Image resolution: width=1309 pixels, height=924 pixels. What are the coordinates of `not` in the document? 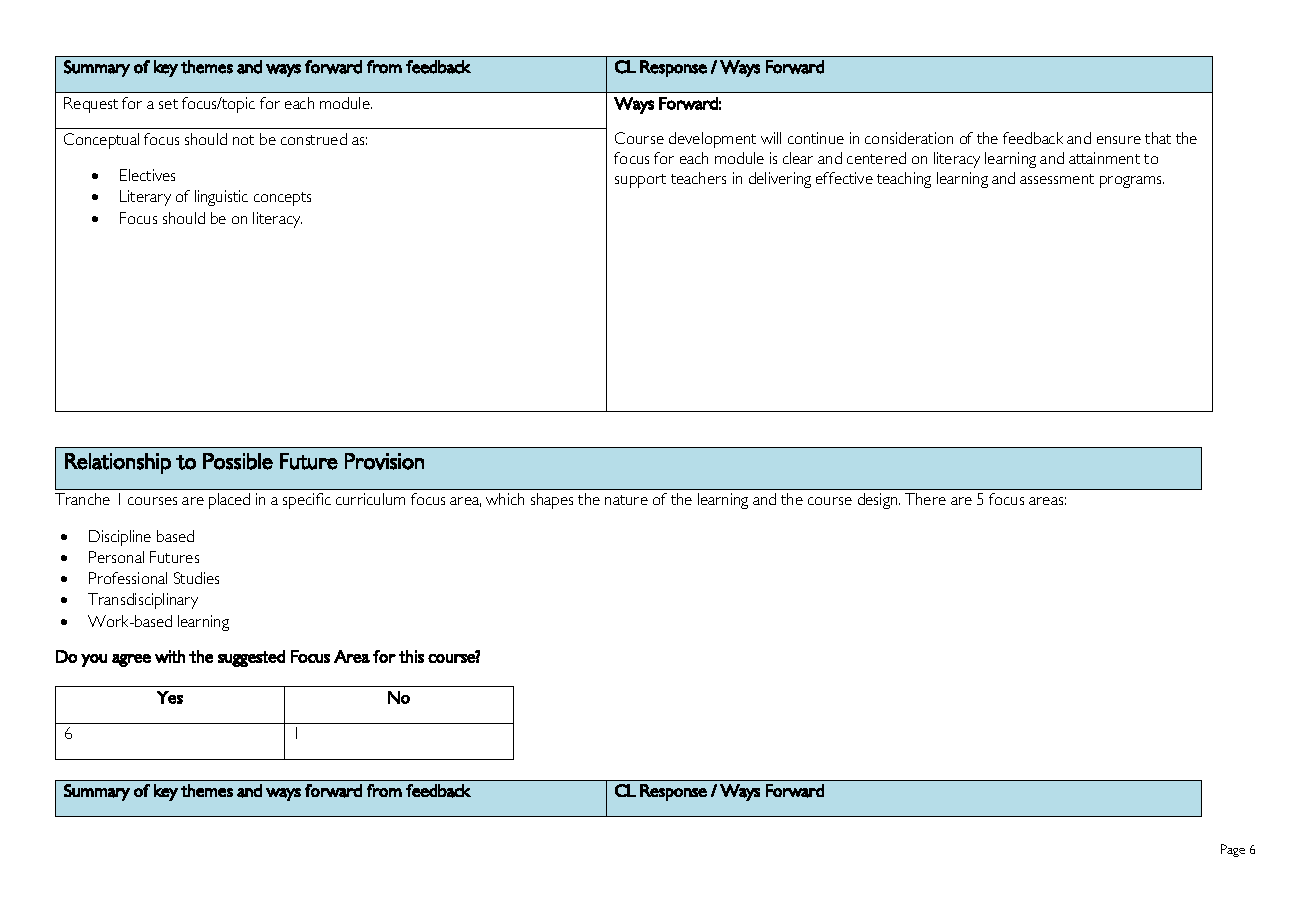 It's located at (243, 140).
